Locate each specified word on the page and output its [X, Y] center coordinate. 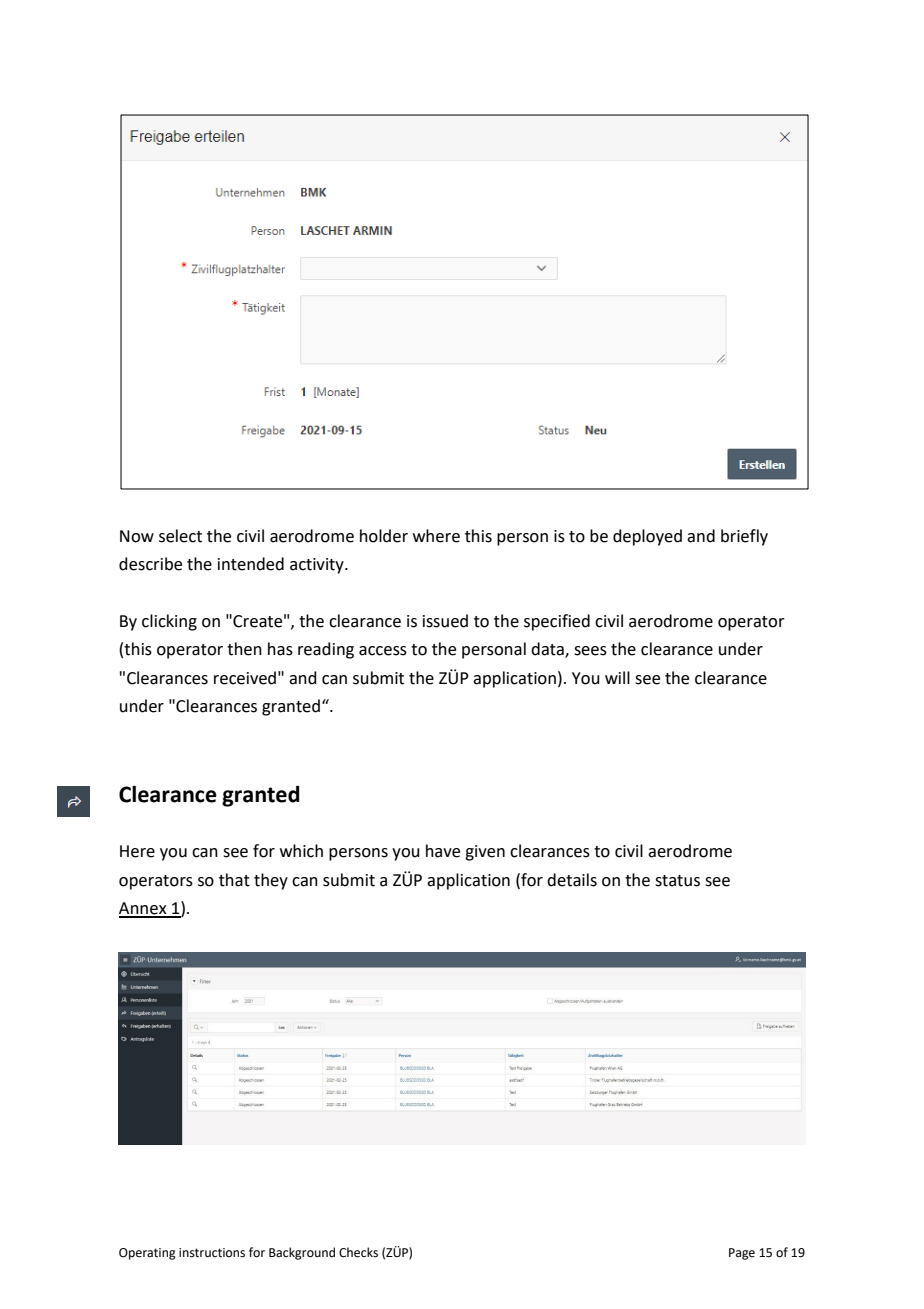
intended [251, 564]
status [677, 881]
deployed [647, 537]
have [443, 851]
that [234, 880]
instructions [212, 1253]
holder [384, 536]
